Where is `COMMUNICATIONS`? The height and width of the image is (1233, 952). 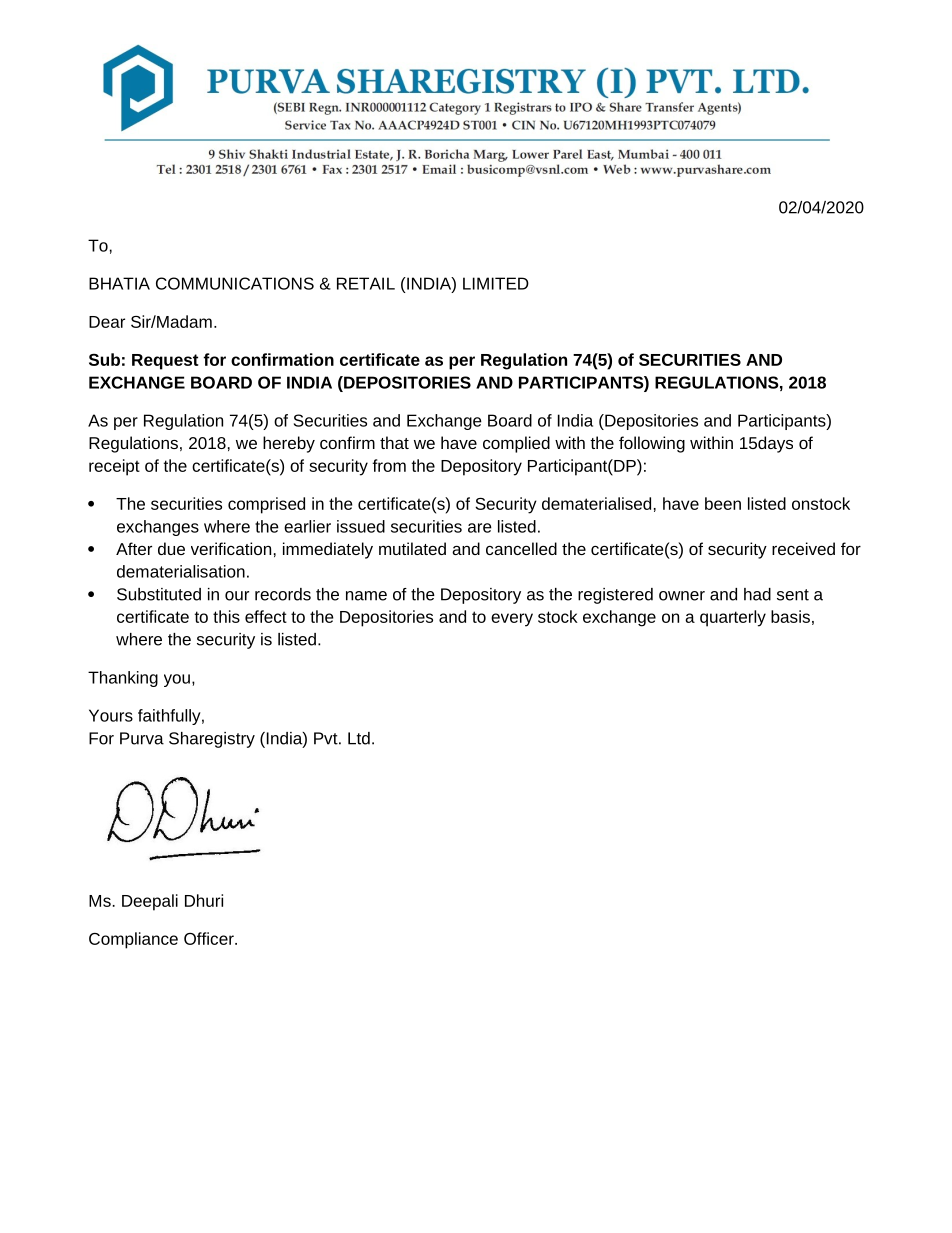
COMMUNICATIONS is located at coordinates (235, 283).
